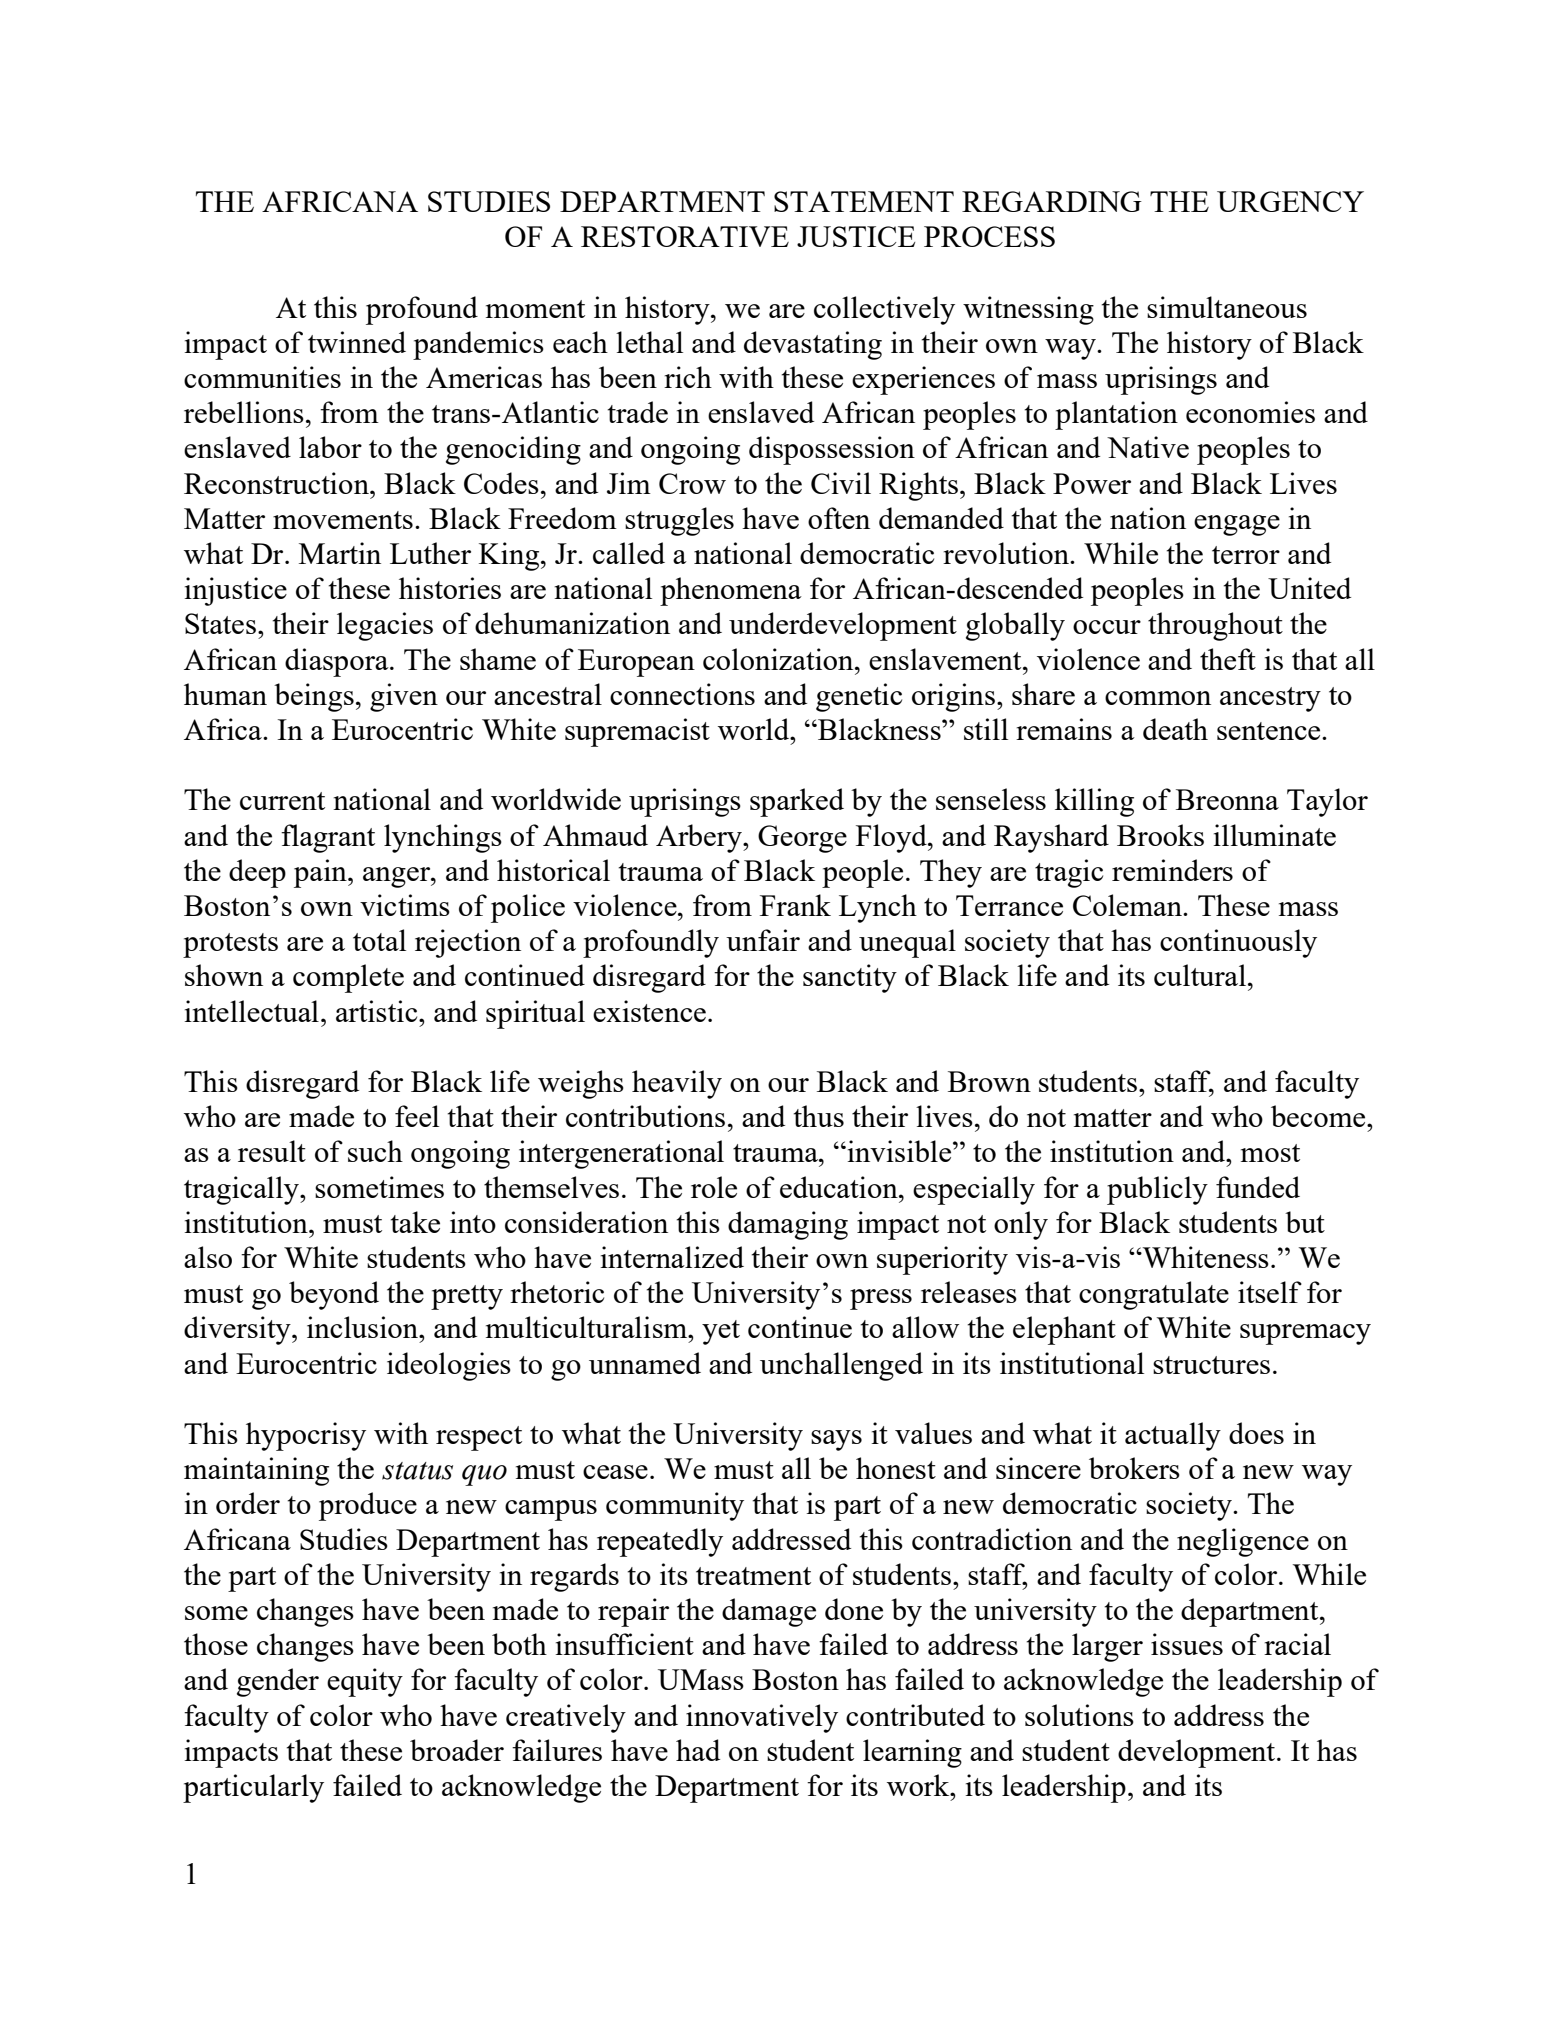  What do you see at coordinates (1157, 1190) in the image?
I see `publicly` at bounding box center [1157, 1190].
